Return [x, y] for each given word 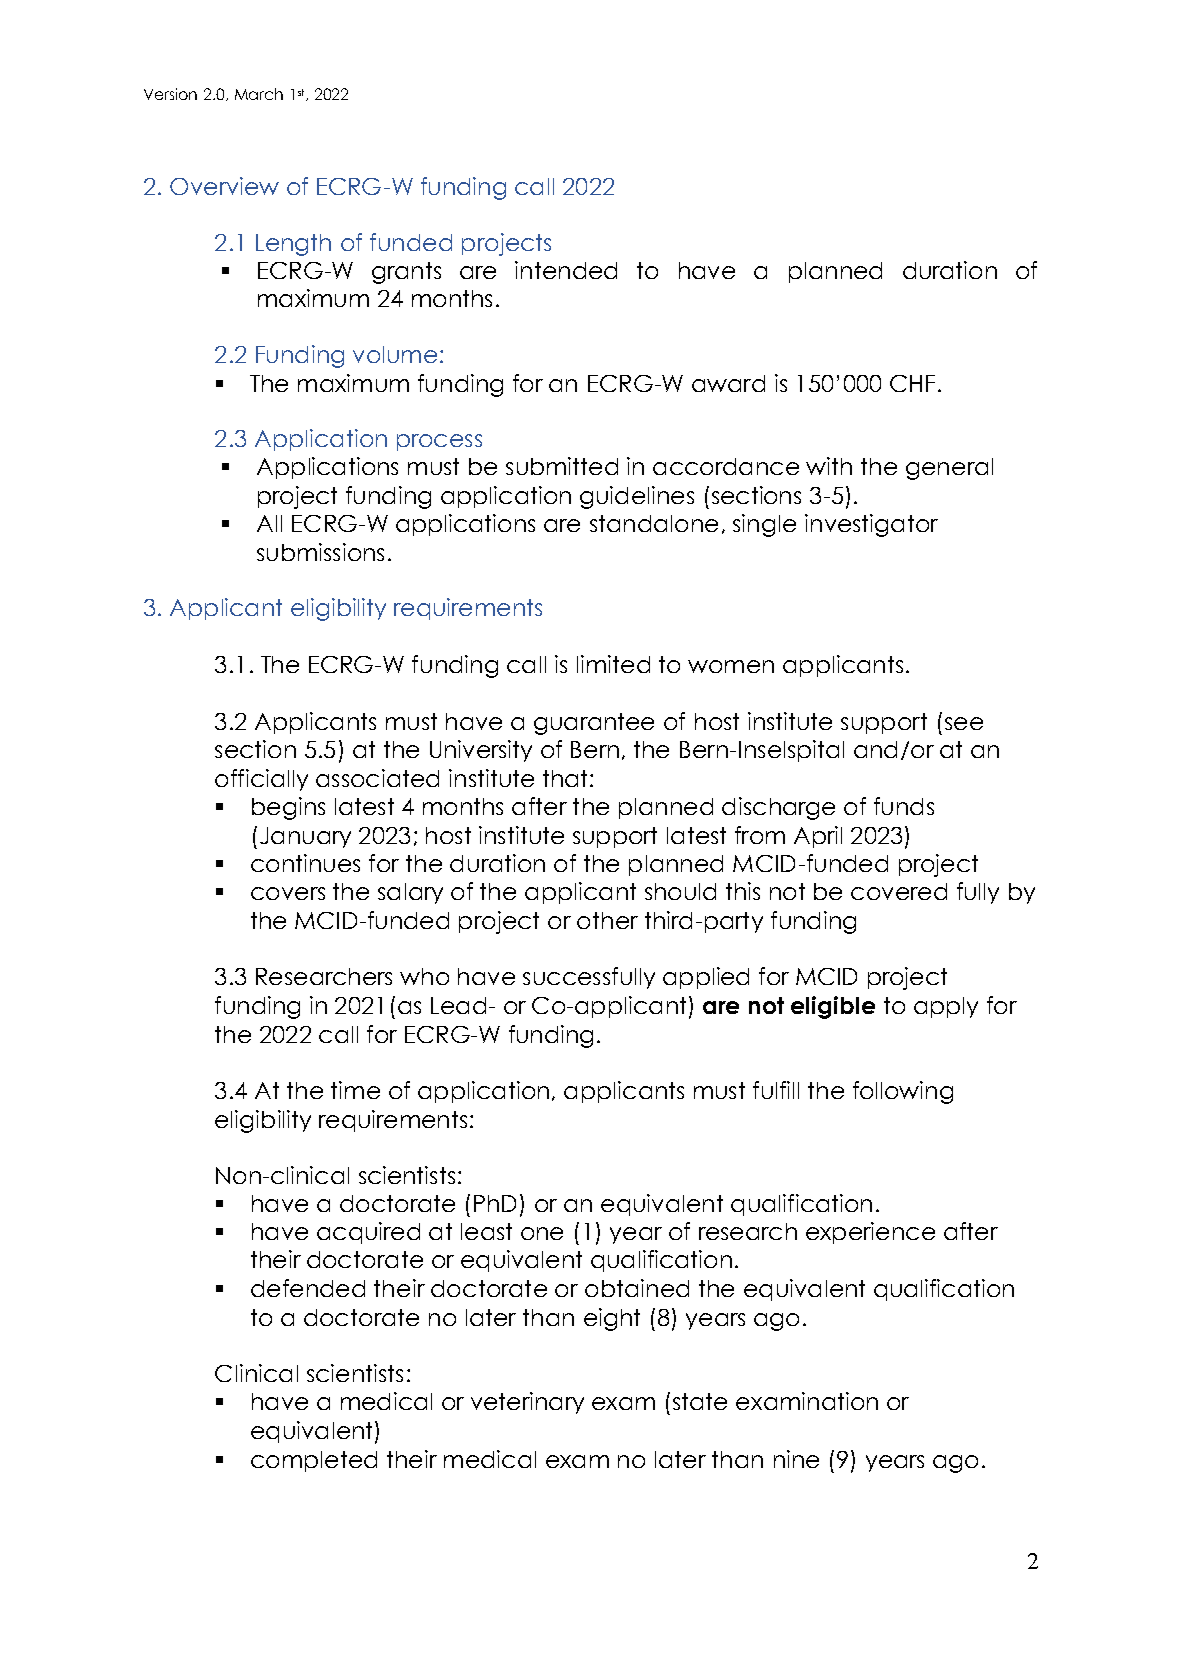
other [607, 920]
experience [870, 1233]
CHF [912, 383]
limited [613, 664]
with [829, 466]
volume [395, 354]
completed [314, 1461]
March [259, 94]
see [964, 723]
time [355, 1090]
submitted [562, 466]
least [486, 1231]
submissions [320, 552]
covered [899, 891]
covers [288, 893]
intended [566, 270]
